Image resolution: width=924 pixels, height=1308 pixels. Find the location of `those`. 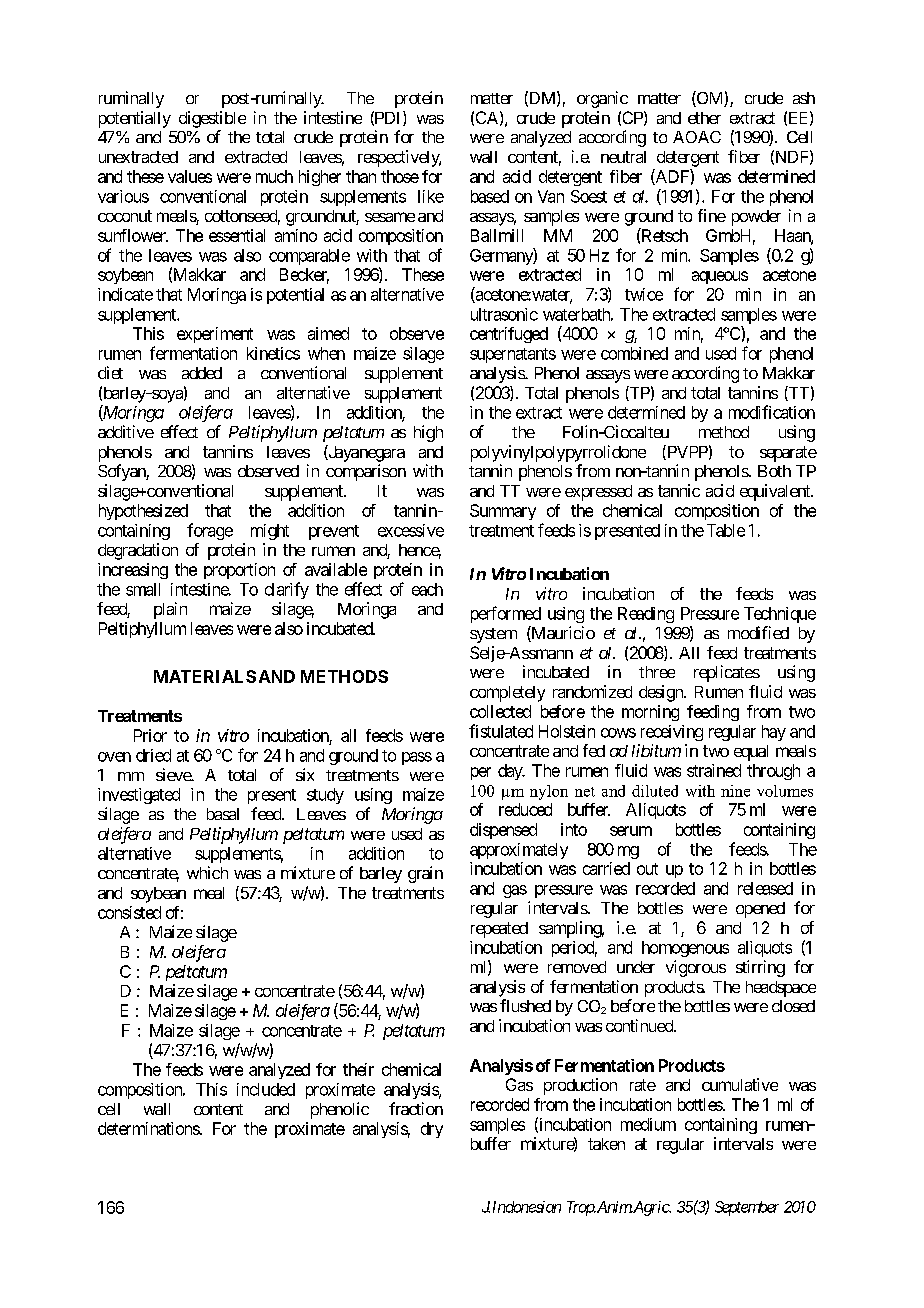

those is located at coordinates (400, 176).
